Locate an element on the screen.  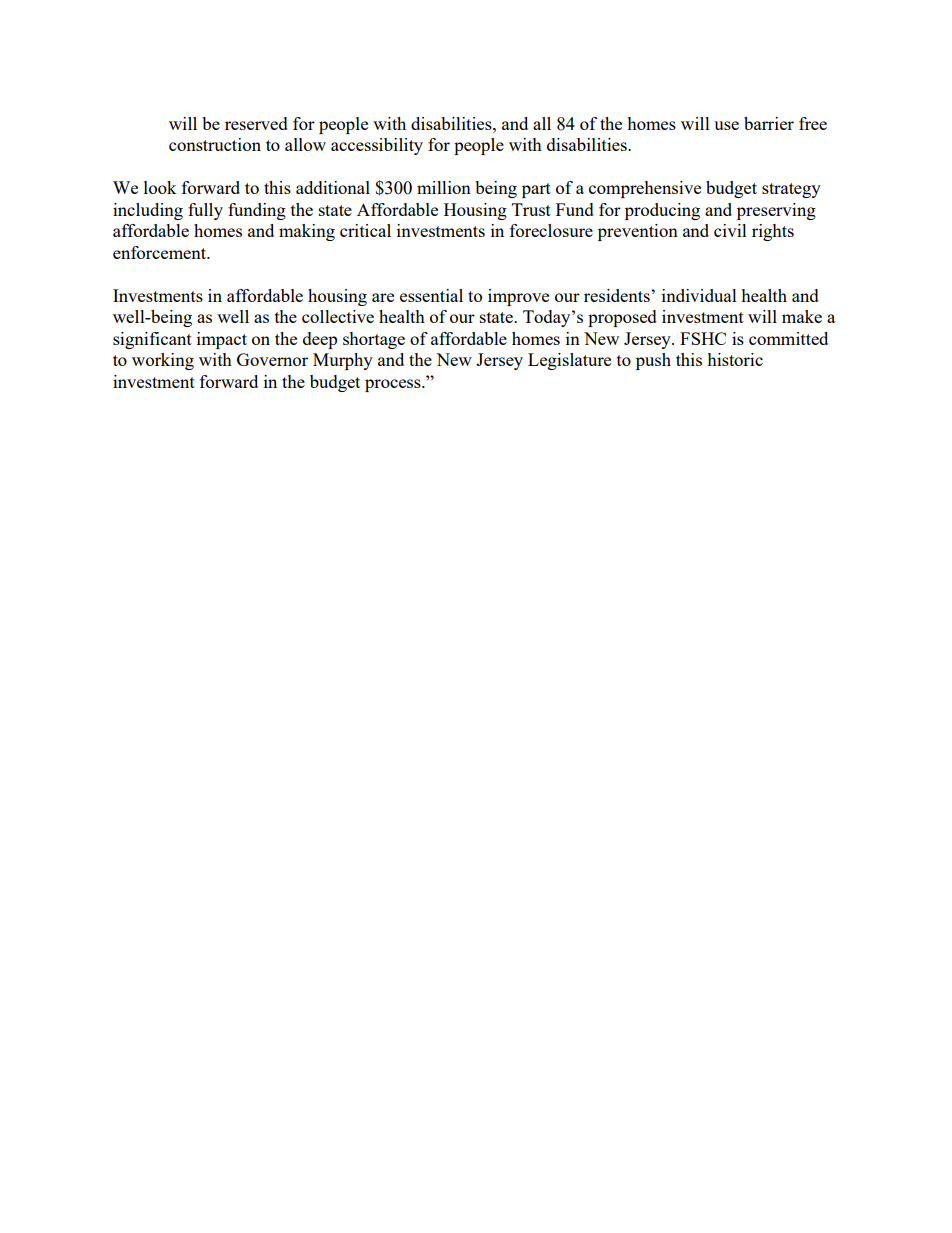
individual is located at coordinates (699, 295).
